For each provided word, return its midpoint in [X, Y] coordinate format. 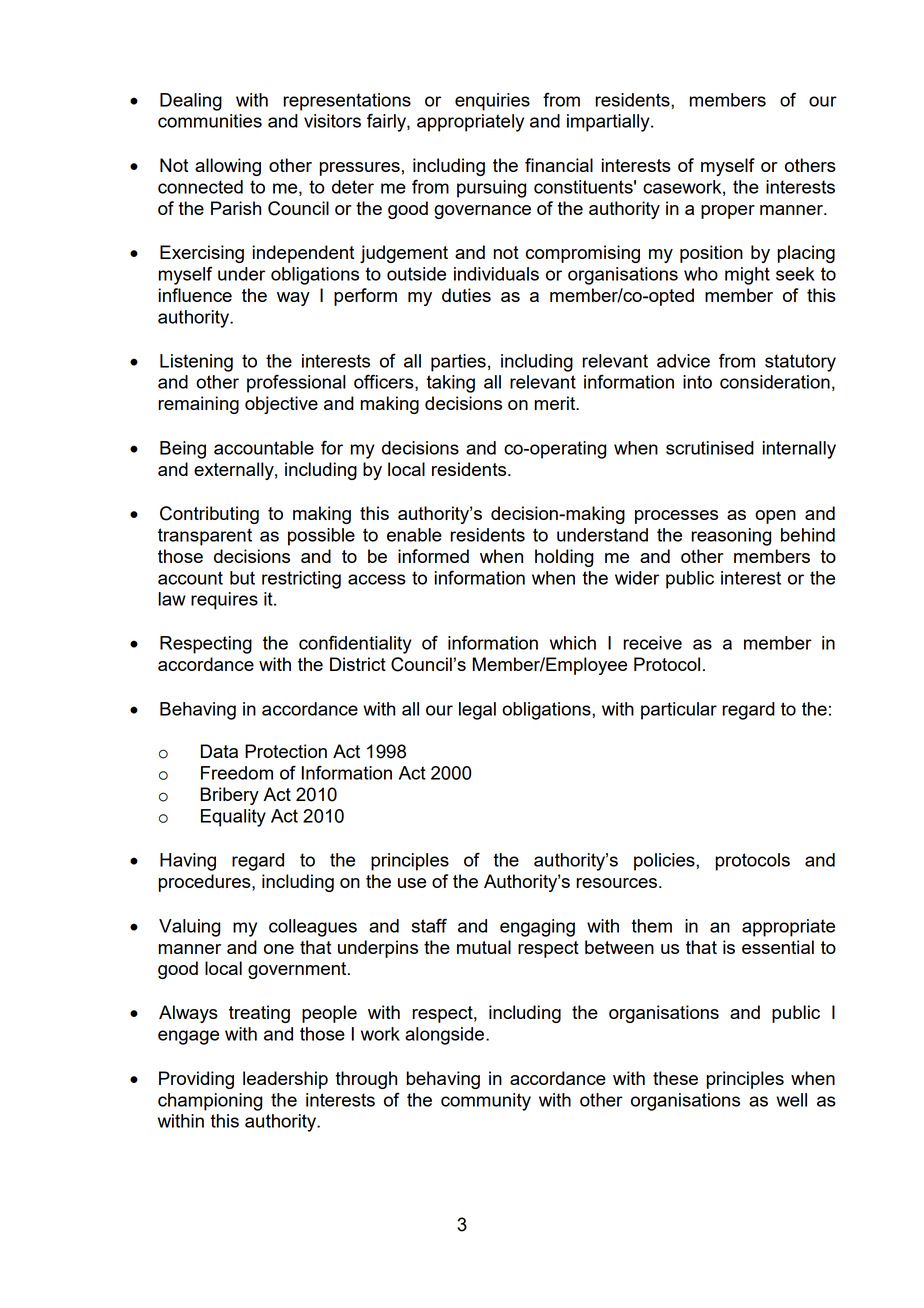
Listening [196, 363]
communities [210, 121]
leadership [285, 1080]
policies [665, 862]
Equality [233, 818]
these [675, 1078]
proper [728, 212]
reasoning [731, 537]
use [412, 883]
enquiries [492, 102]
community [486, 1102]
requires [224, 601]
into [697, 382]
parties [458, 363]
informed [433, 556]
